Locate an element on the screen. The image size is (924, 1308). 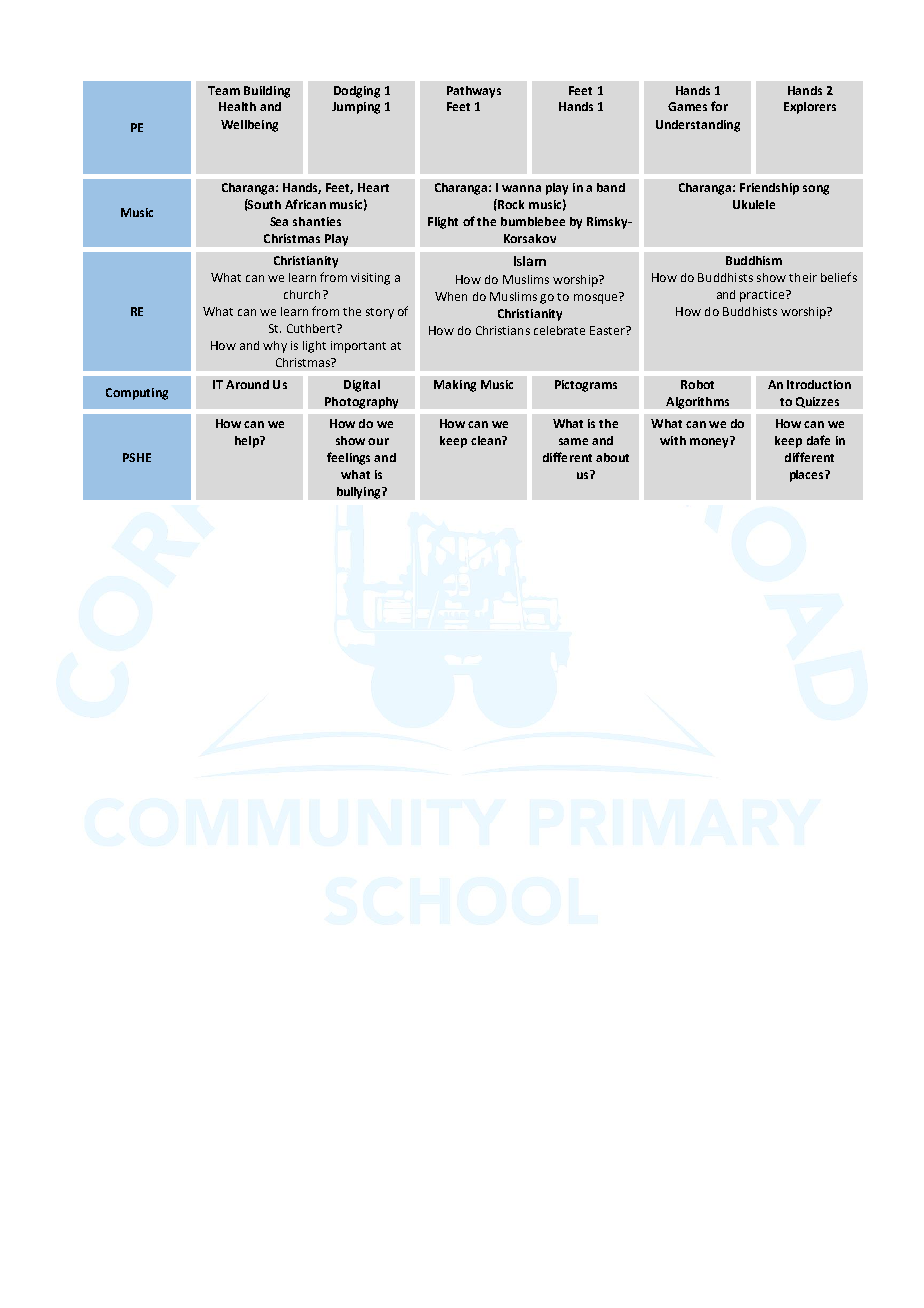
Sea is located at coordinates (279, 221).
